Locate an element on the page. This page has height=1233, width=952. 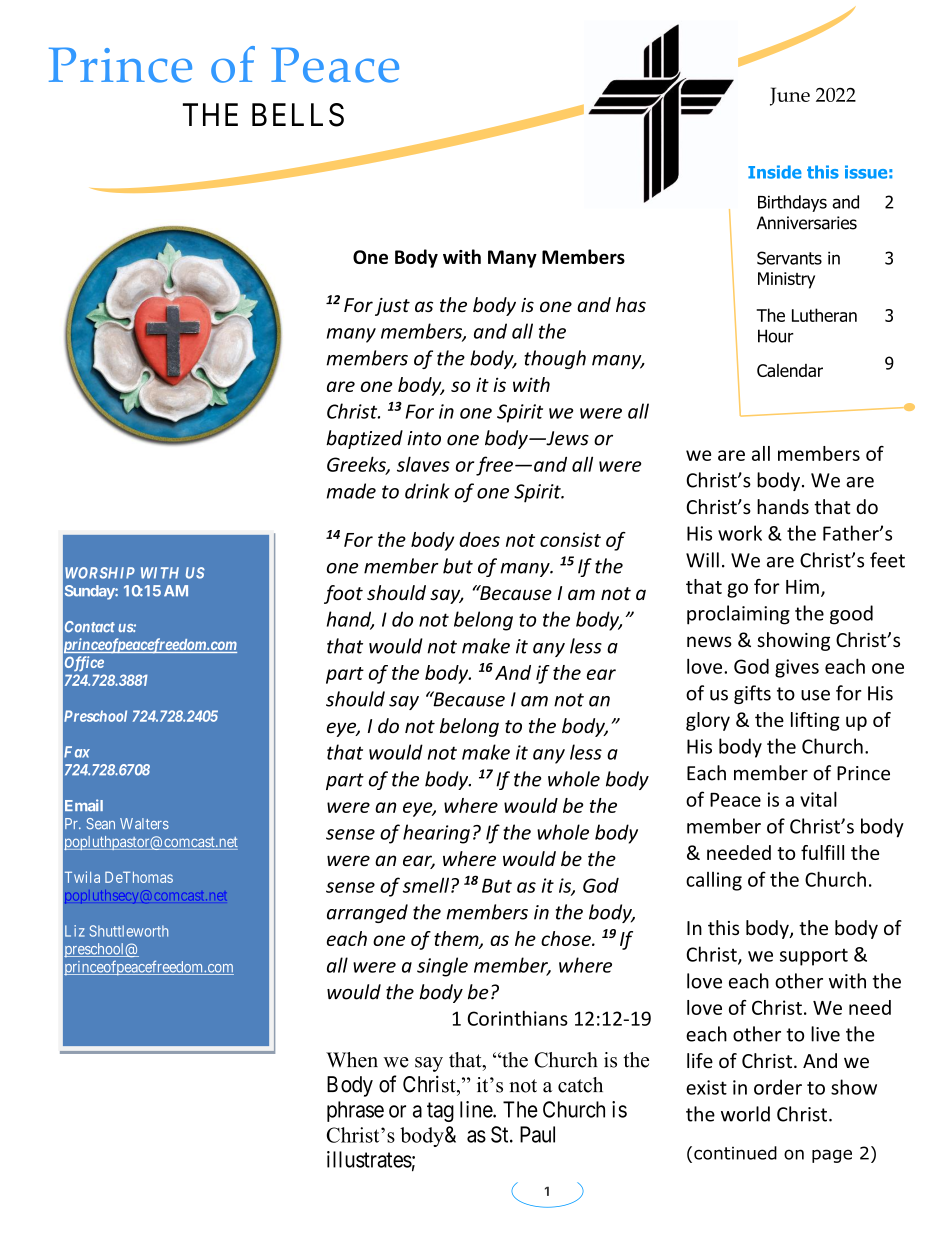
Hour is located at coordinates (776, 336).
